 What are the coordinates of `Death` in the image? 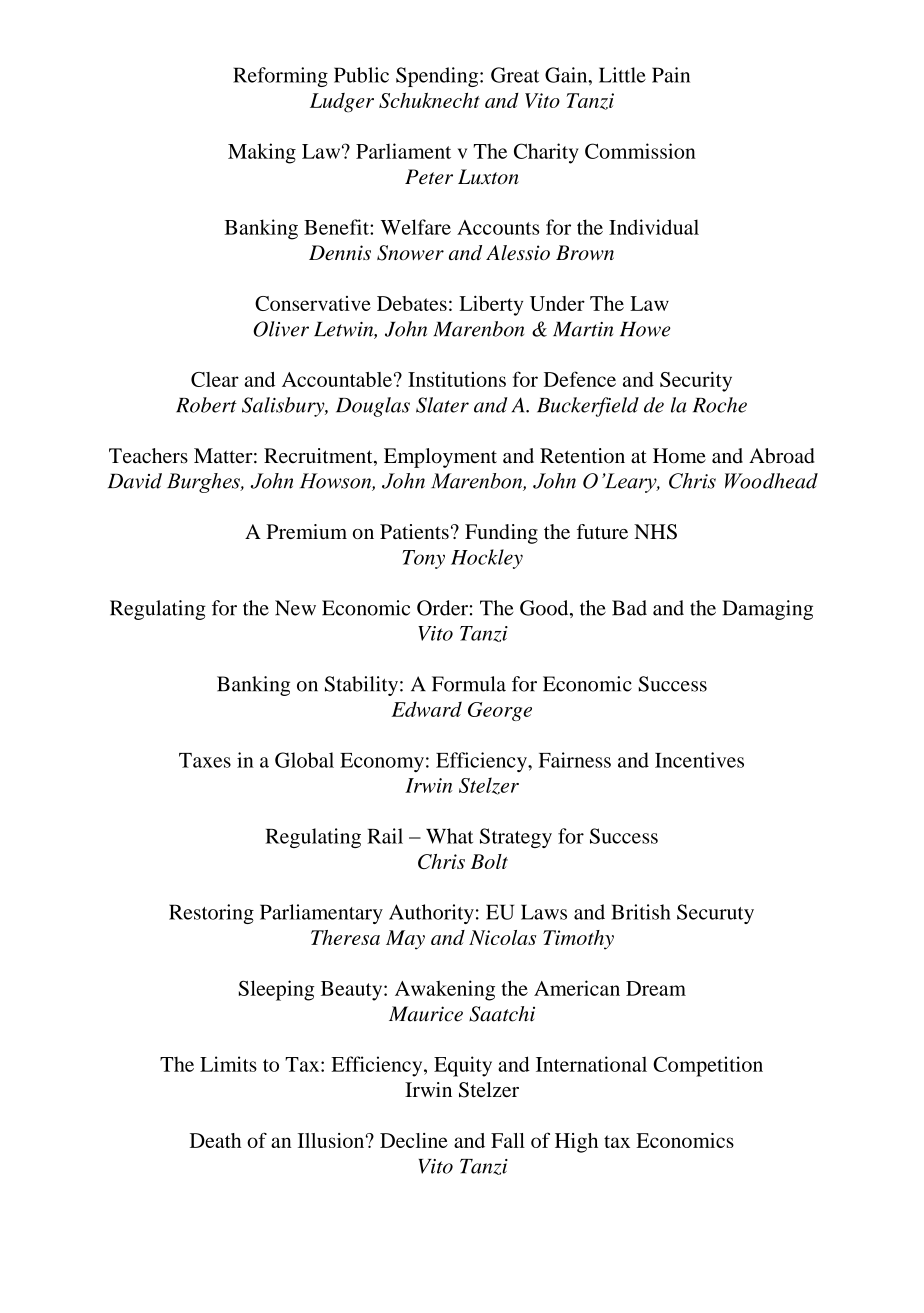 It's located at (215, 1140).
